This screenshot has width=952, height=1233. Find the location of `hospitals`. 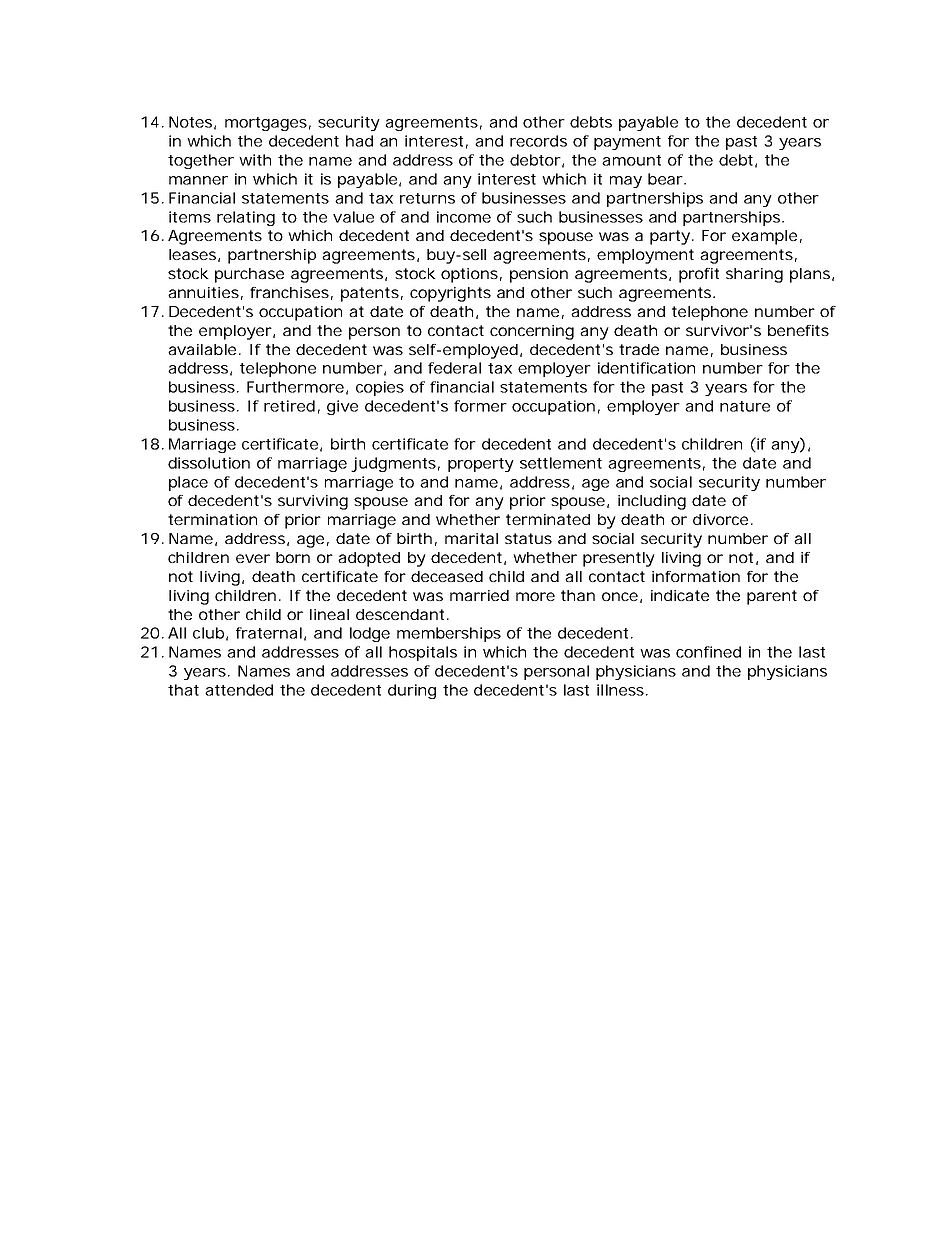

hospitals is located at coordinates (423, 653).
